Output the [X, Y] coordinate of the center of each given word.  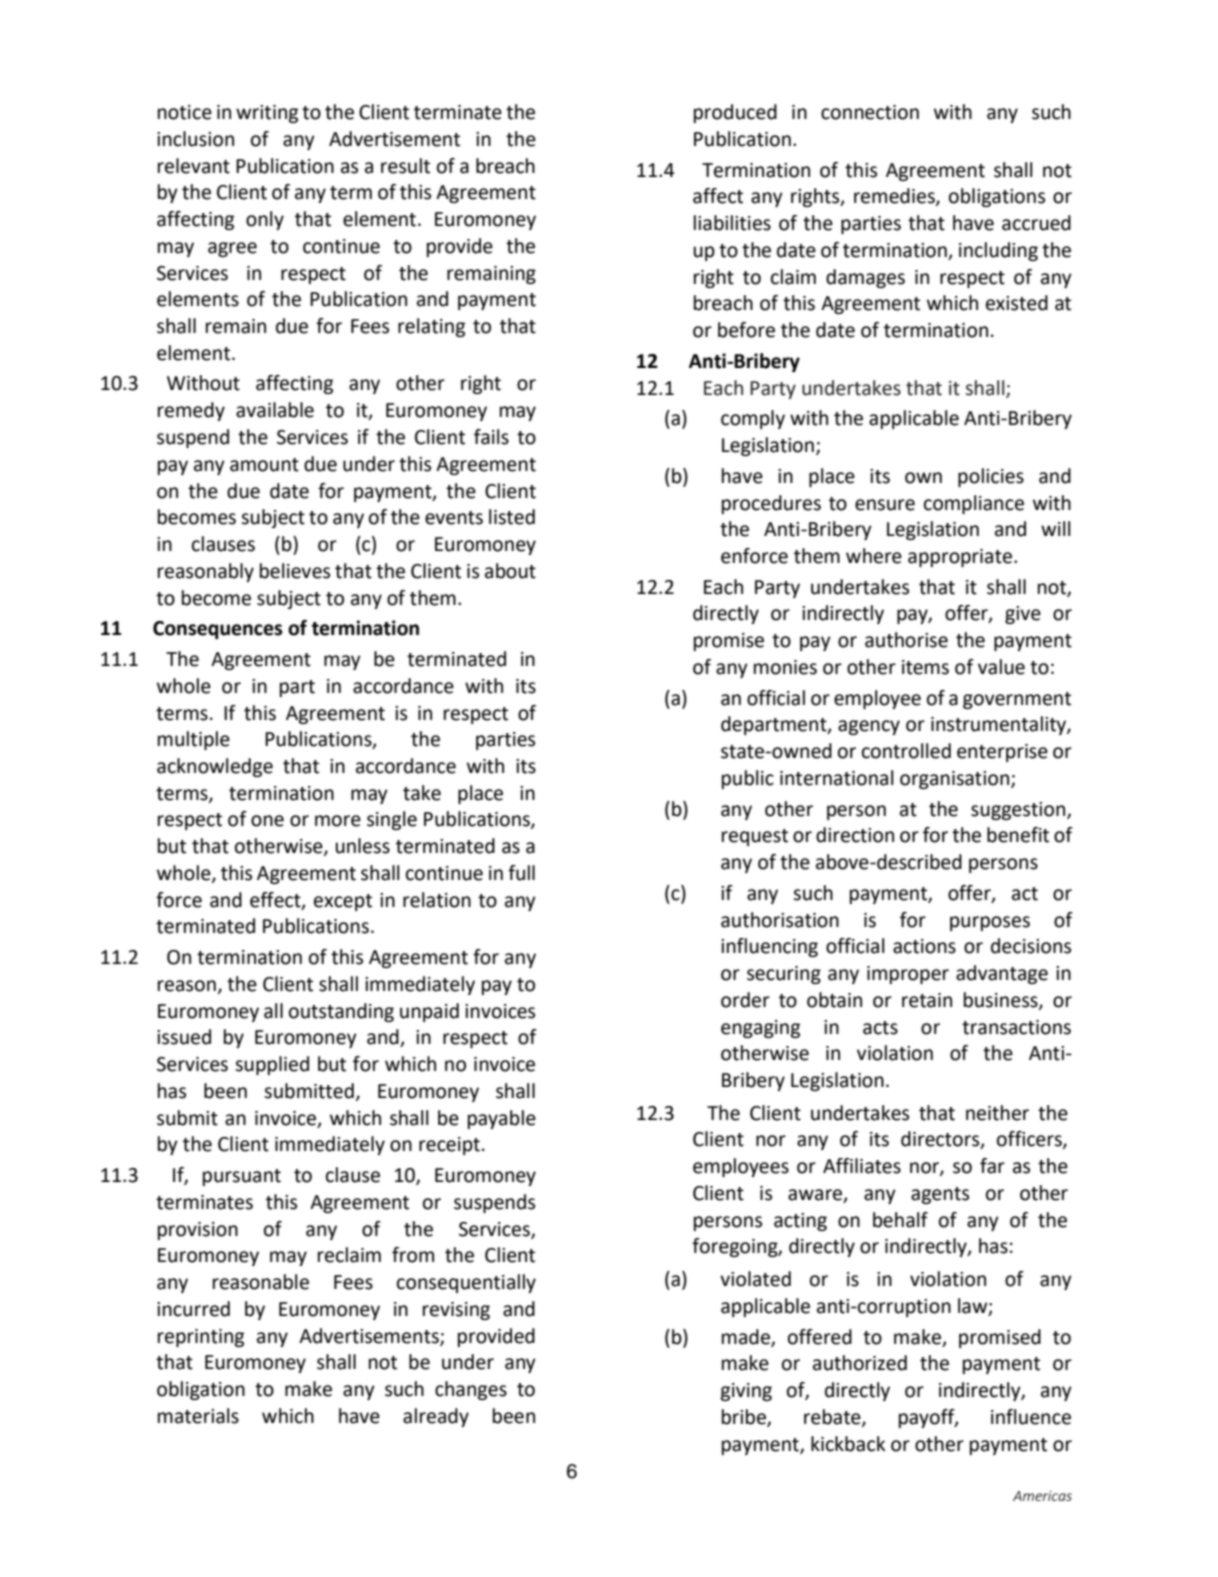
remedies [895, 197]
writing [267, 114]
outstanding [341, 1012]
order [745, 1000]
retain [927, 1000]
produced [735, 113]
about [510, 571]
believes [295, 571]
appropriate [960, 558]
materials [198, 1416]
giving [746, 1392]
